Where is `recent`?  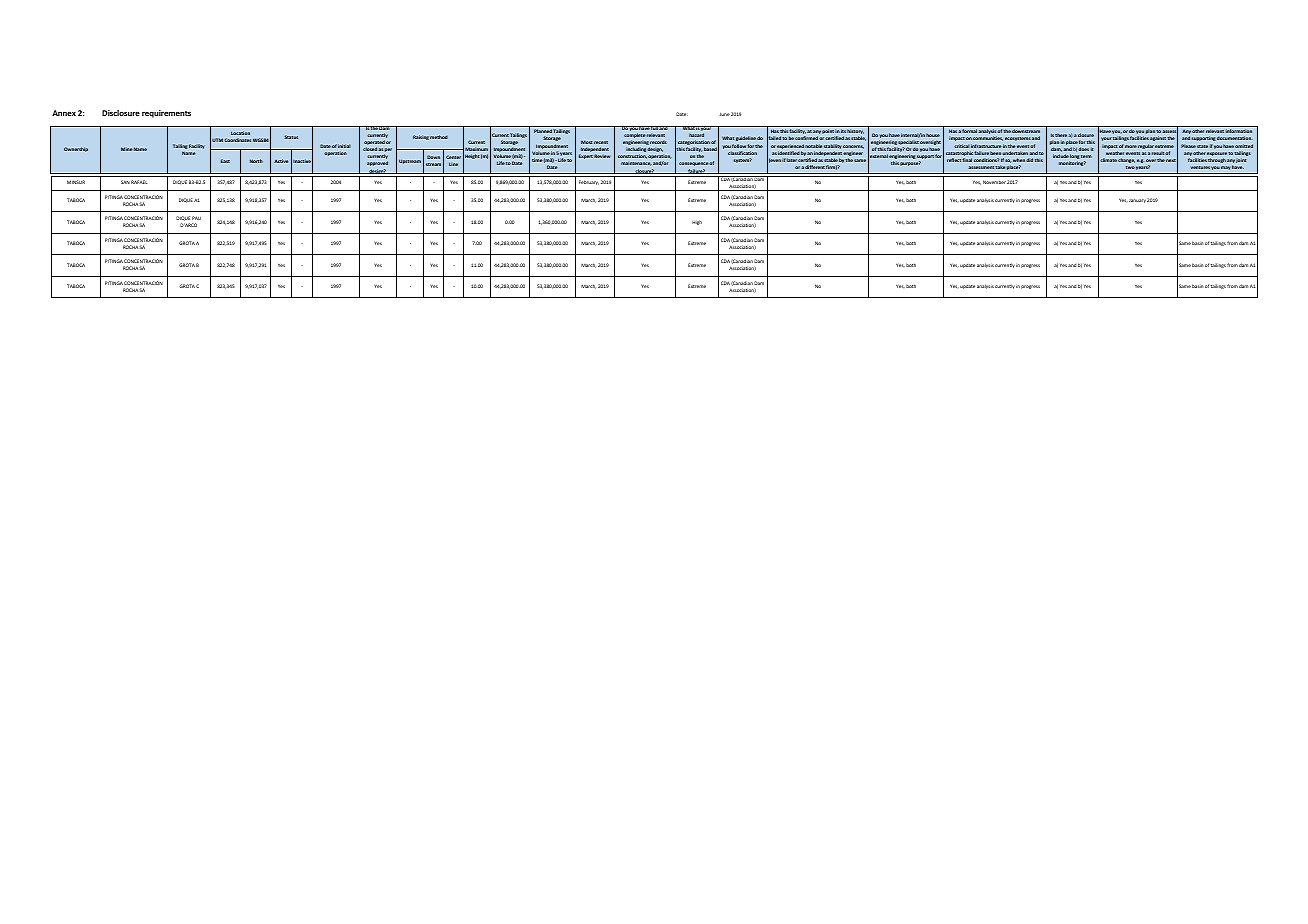
recent is located at coordinates (601, 142).
